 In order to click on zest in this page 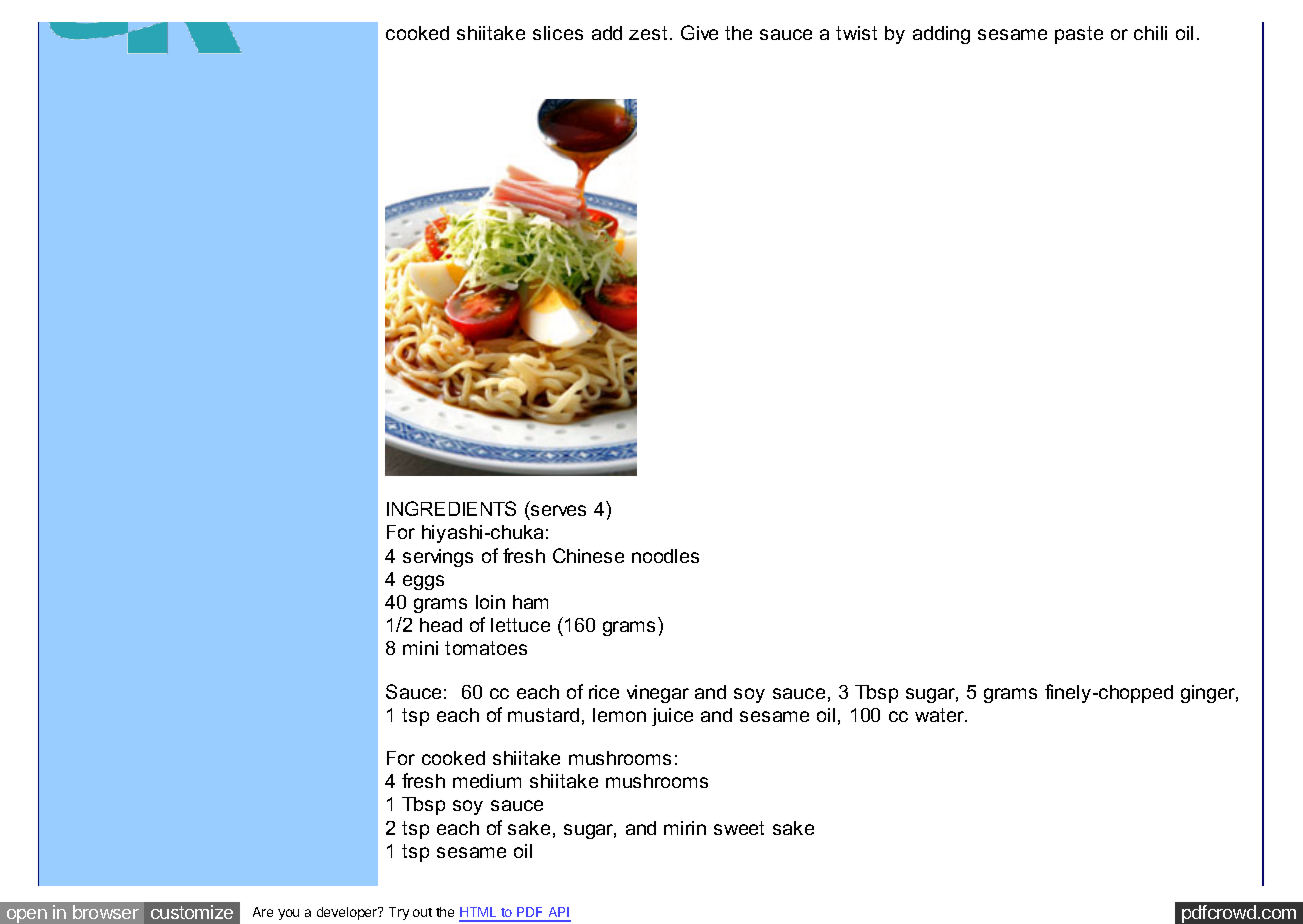, I will do `click(648, 33)`.
